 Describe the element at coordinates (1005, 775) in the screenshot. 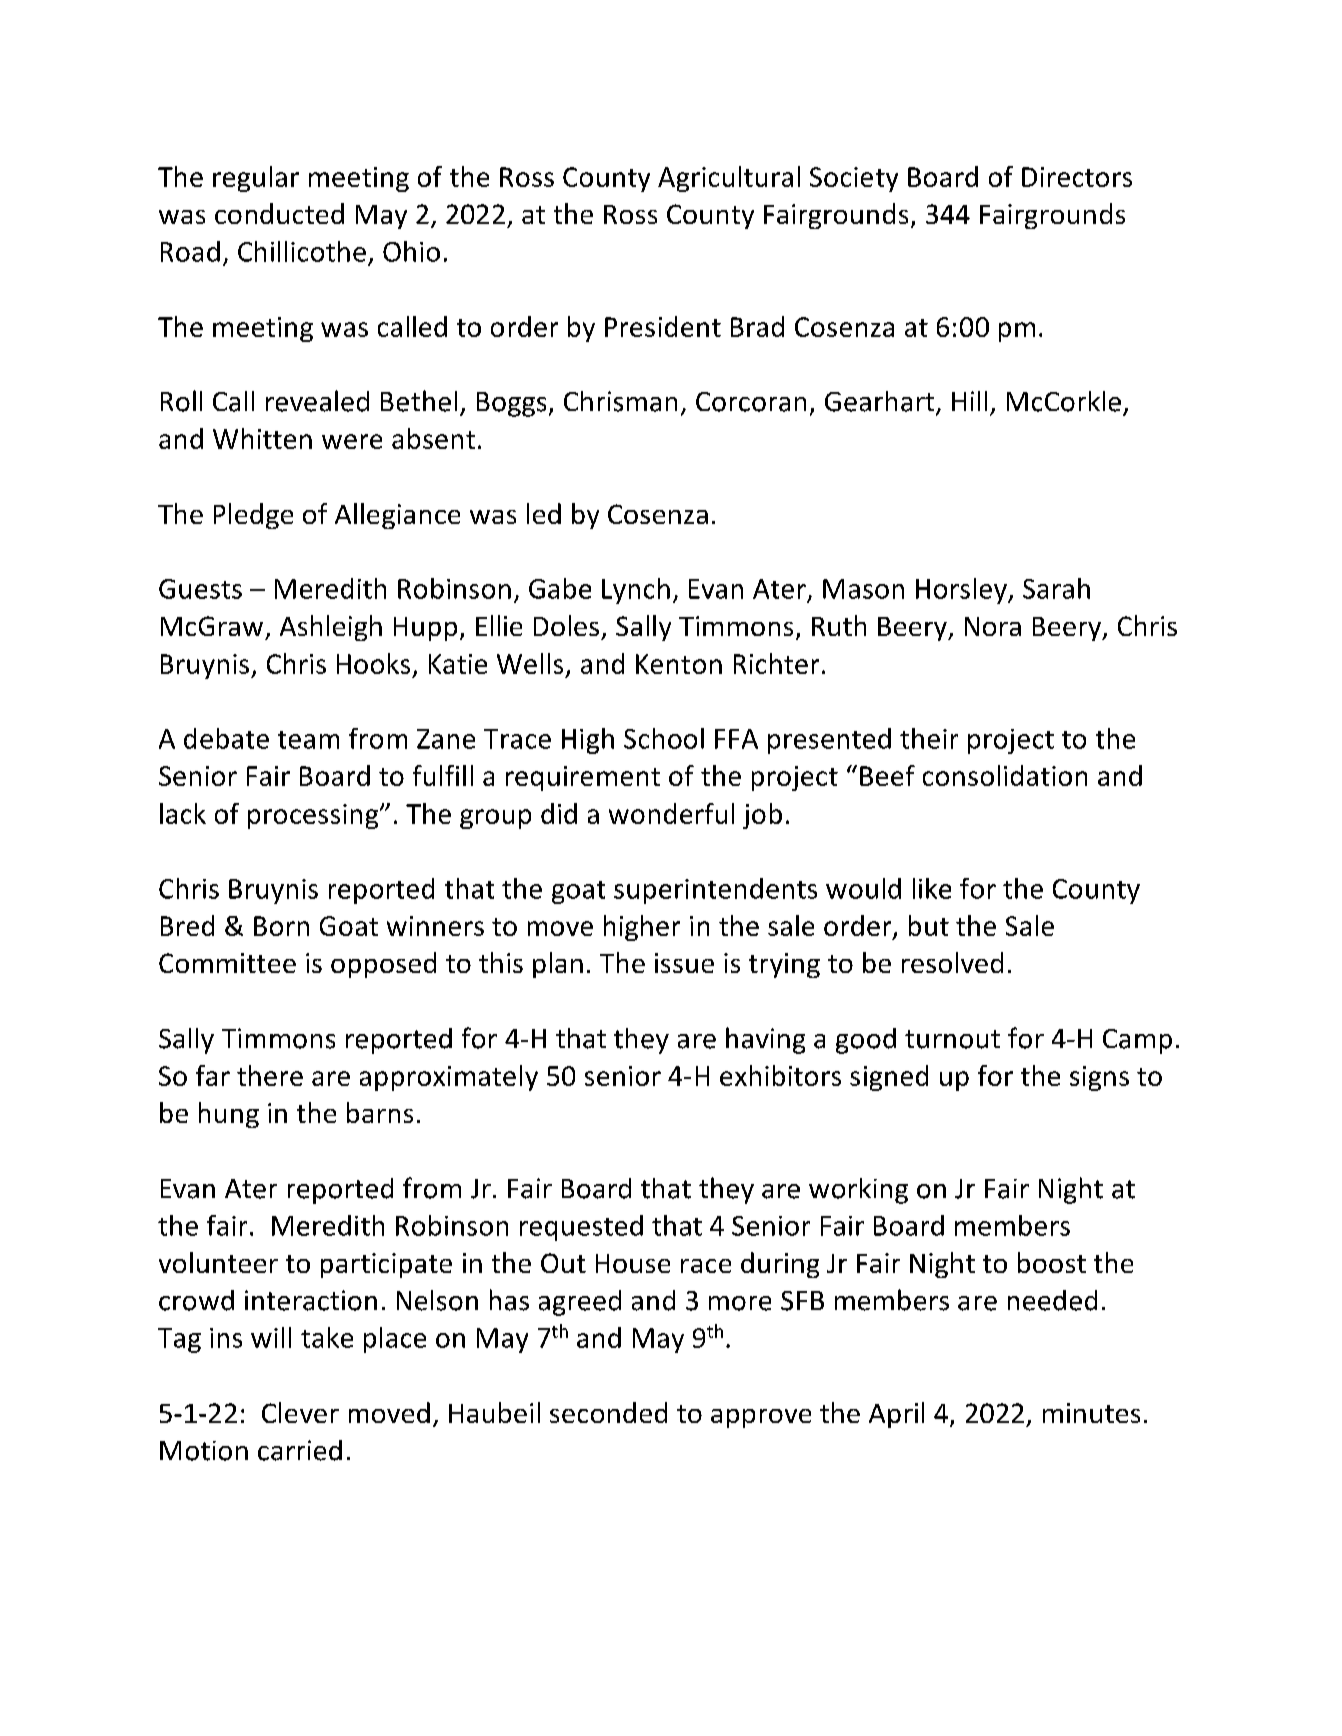

I see `consolidation` at that location.
